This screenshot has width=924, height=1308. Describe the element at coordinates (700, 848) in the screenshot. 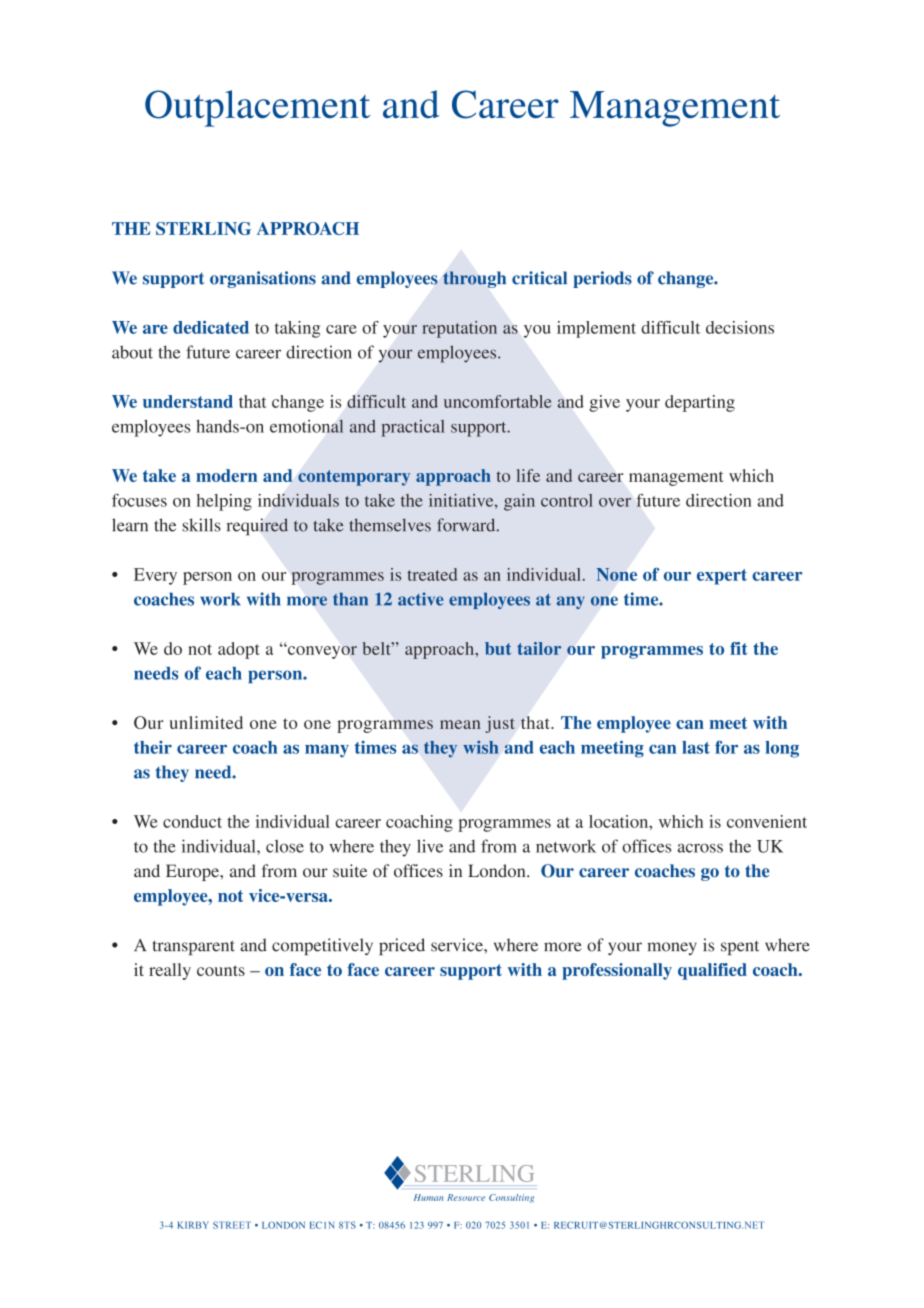

I see `across` at that location.
